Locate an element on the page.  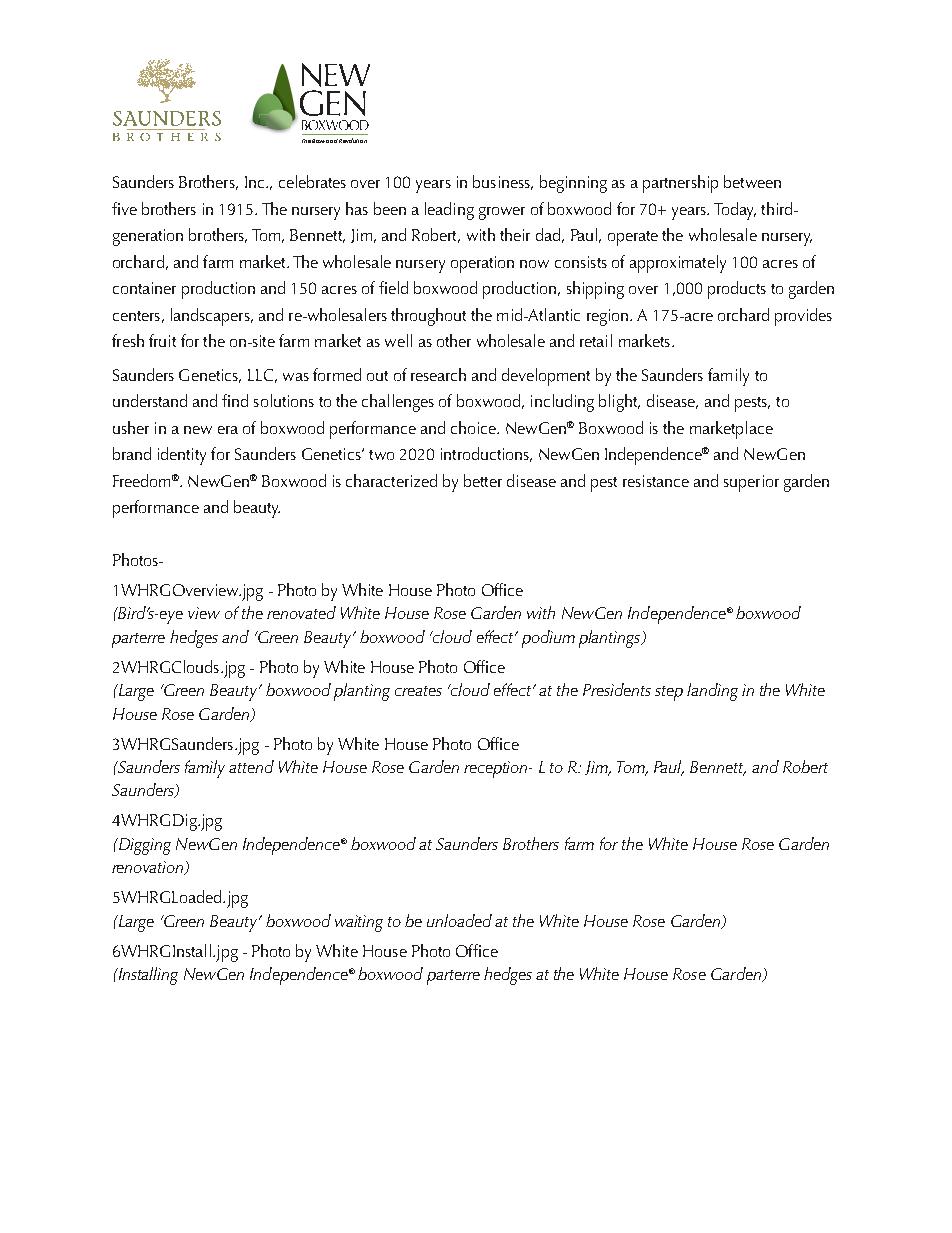
waiting is located at coordinates (359, 923).
